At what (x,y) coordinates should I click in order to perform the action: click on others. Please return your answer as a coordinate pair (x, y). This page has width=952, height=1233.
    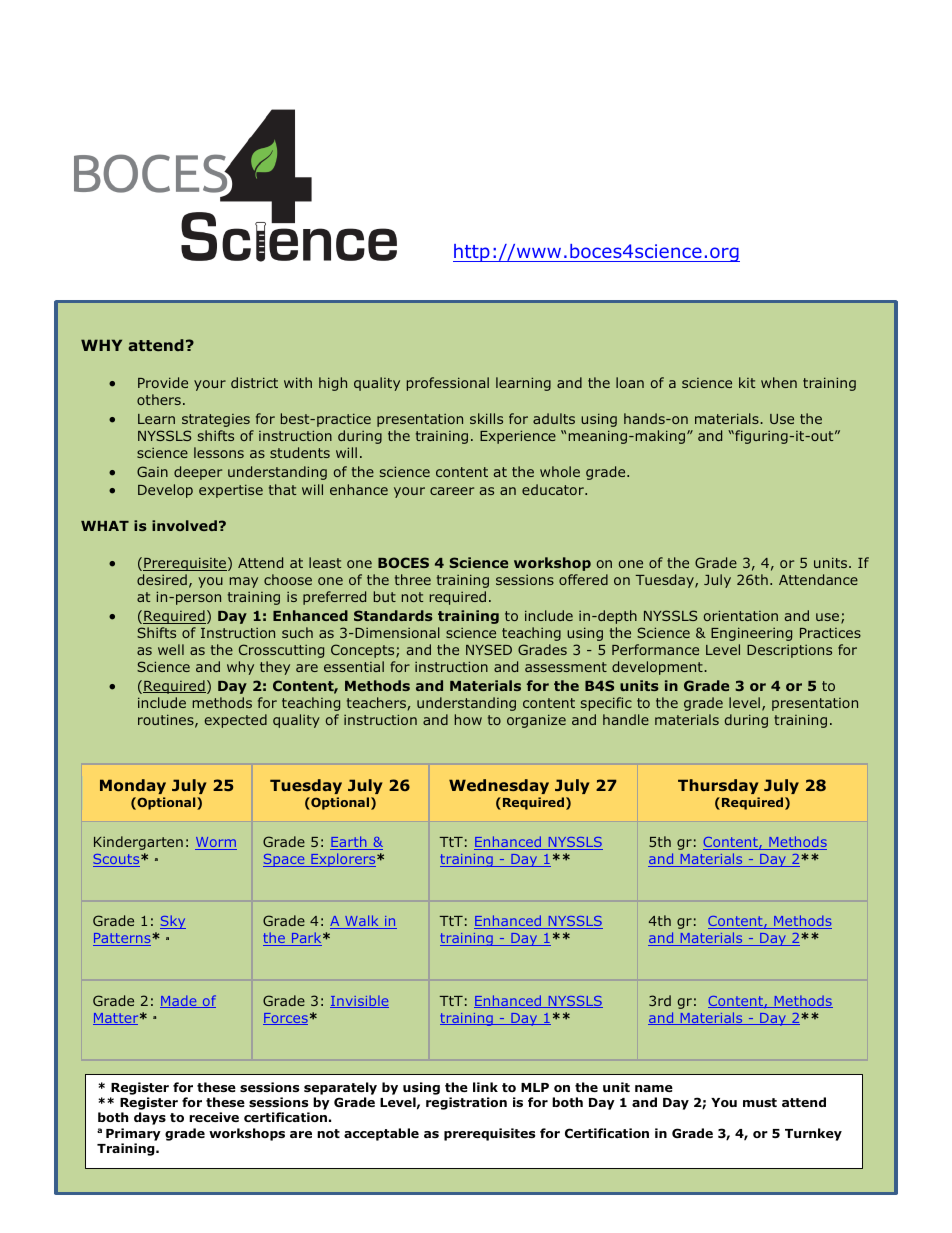
    Looking at the image, I should click on (159, 399).
